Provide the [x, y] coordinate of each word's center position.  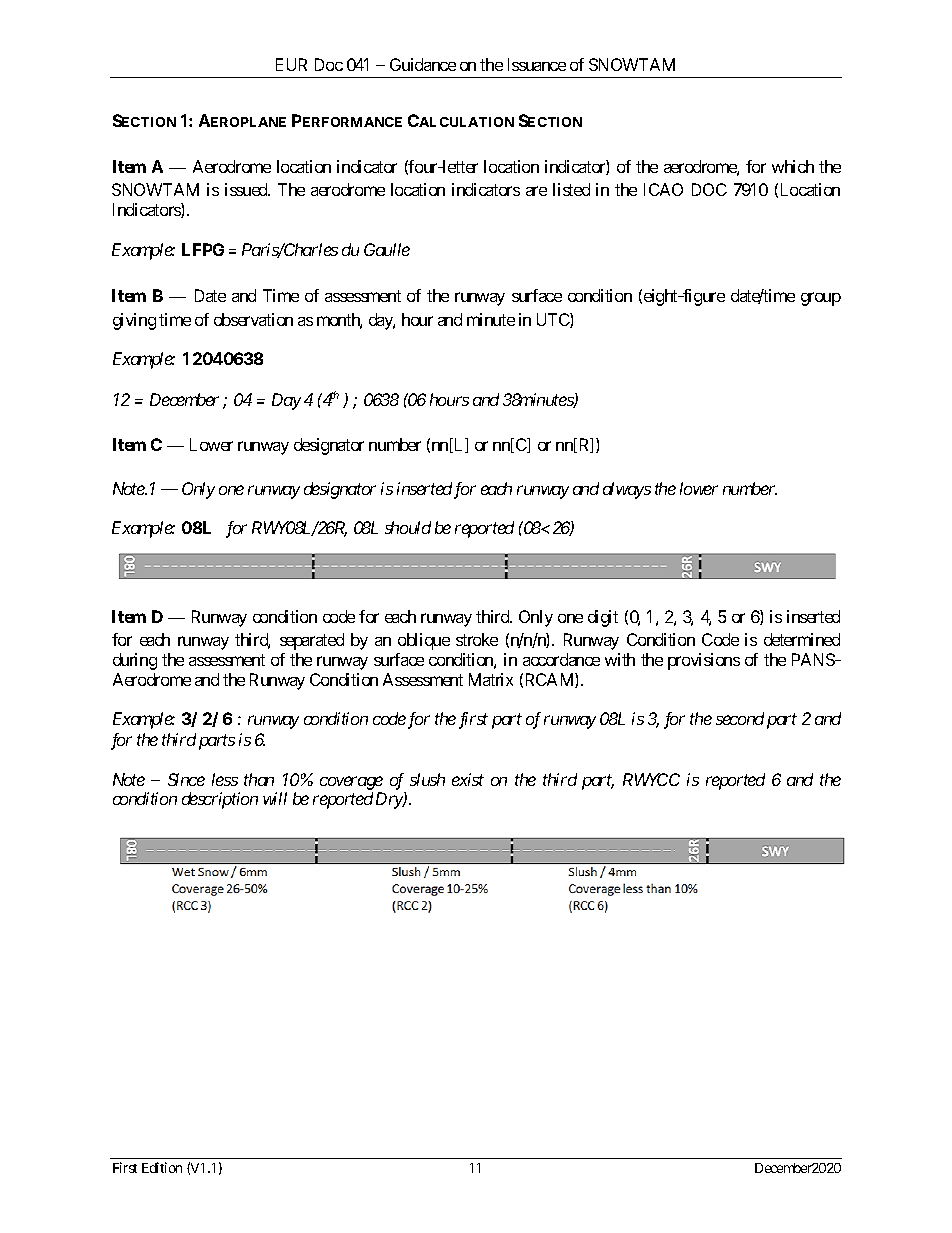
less [225, 779]
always [627, 490]
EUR [291, 64]
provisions [704, 661]
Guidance [423, 64]
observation [253, 319]
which [793, 166]
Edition [162, 1167]
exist [468, 779]
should [408, 527]
